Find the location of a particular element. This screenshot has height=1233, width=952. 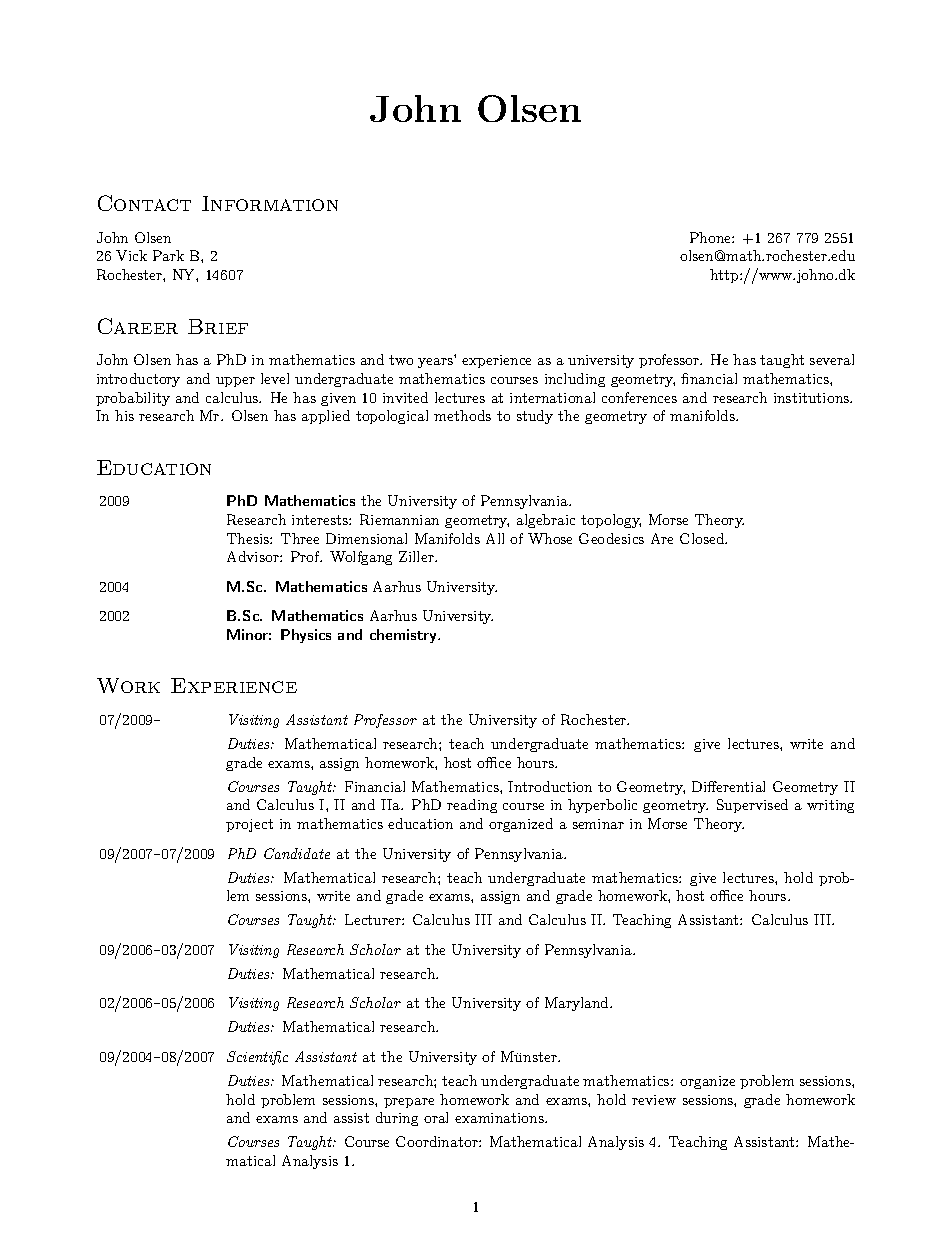

years is located at coordinates (435, 363).
